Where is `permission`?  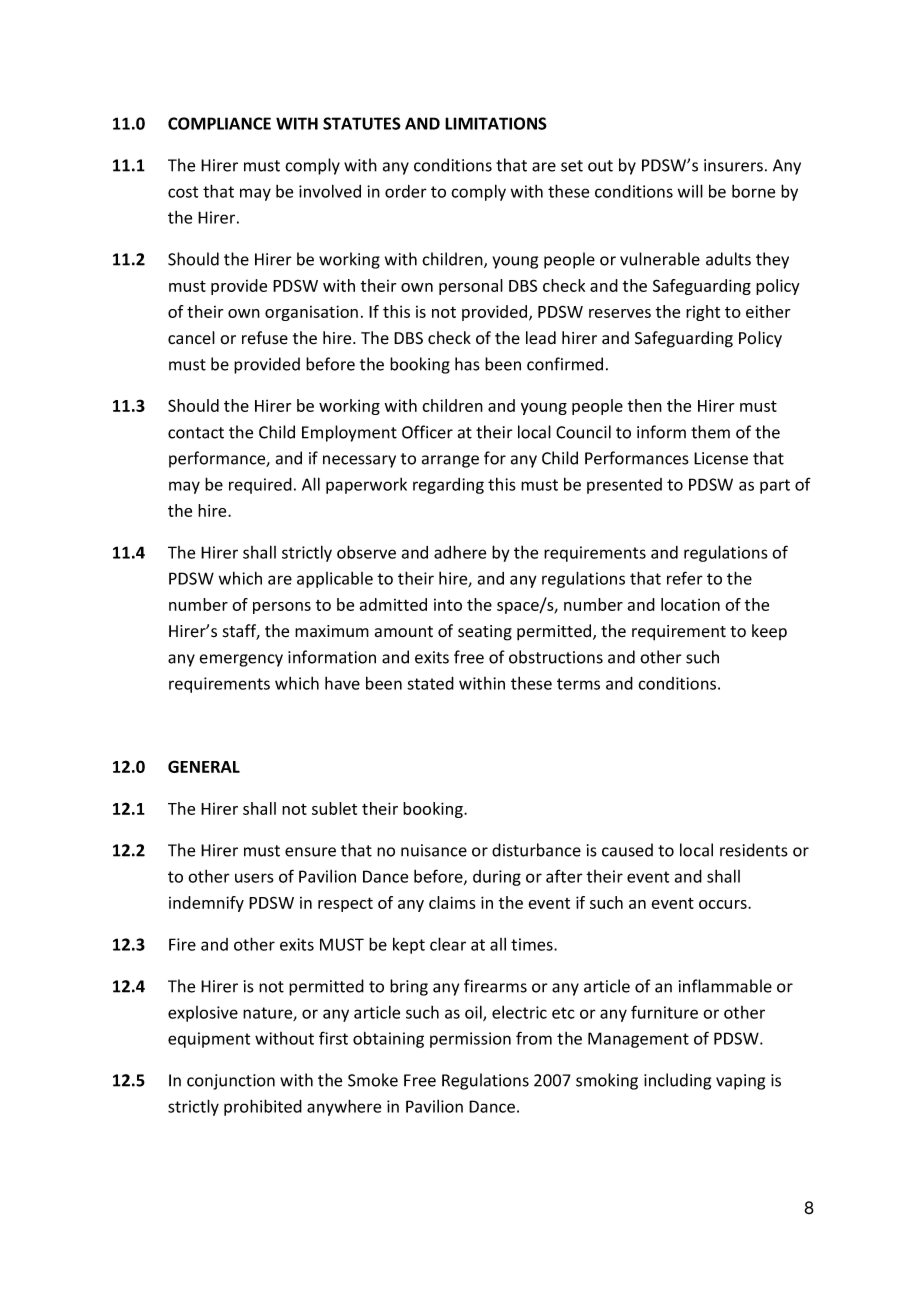 permission is located at coordinates (470, 1040).
